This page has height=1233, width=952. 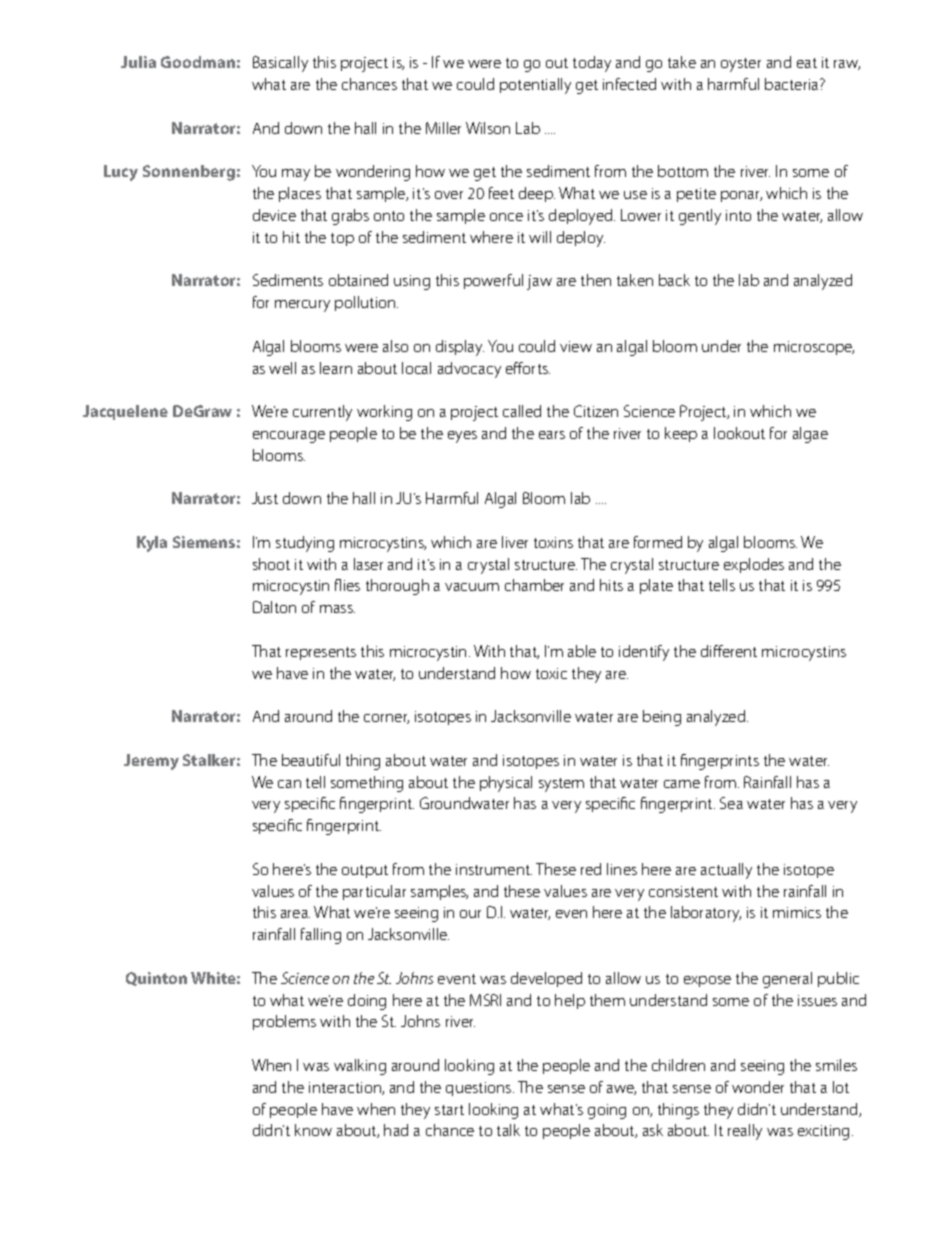 I want to click on Julia, so click(x=138, y=62).
